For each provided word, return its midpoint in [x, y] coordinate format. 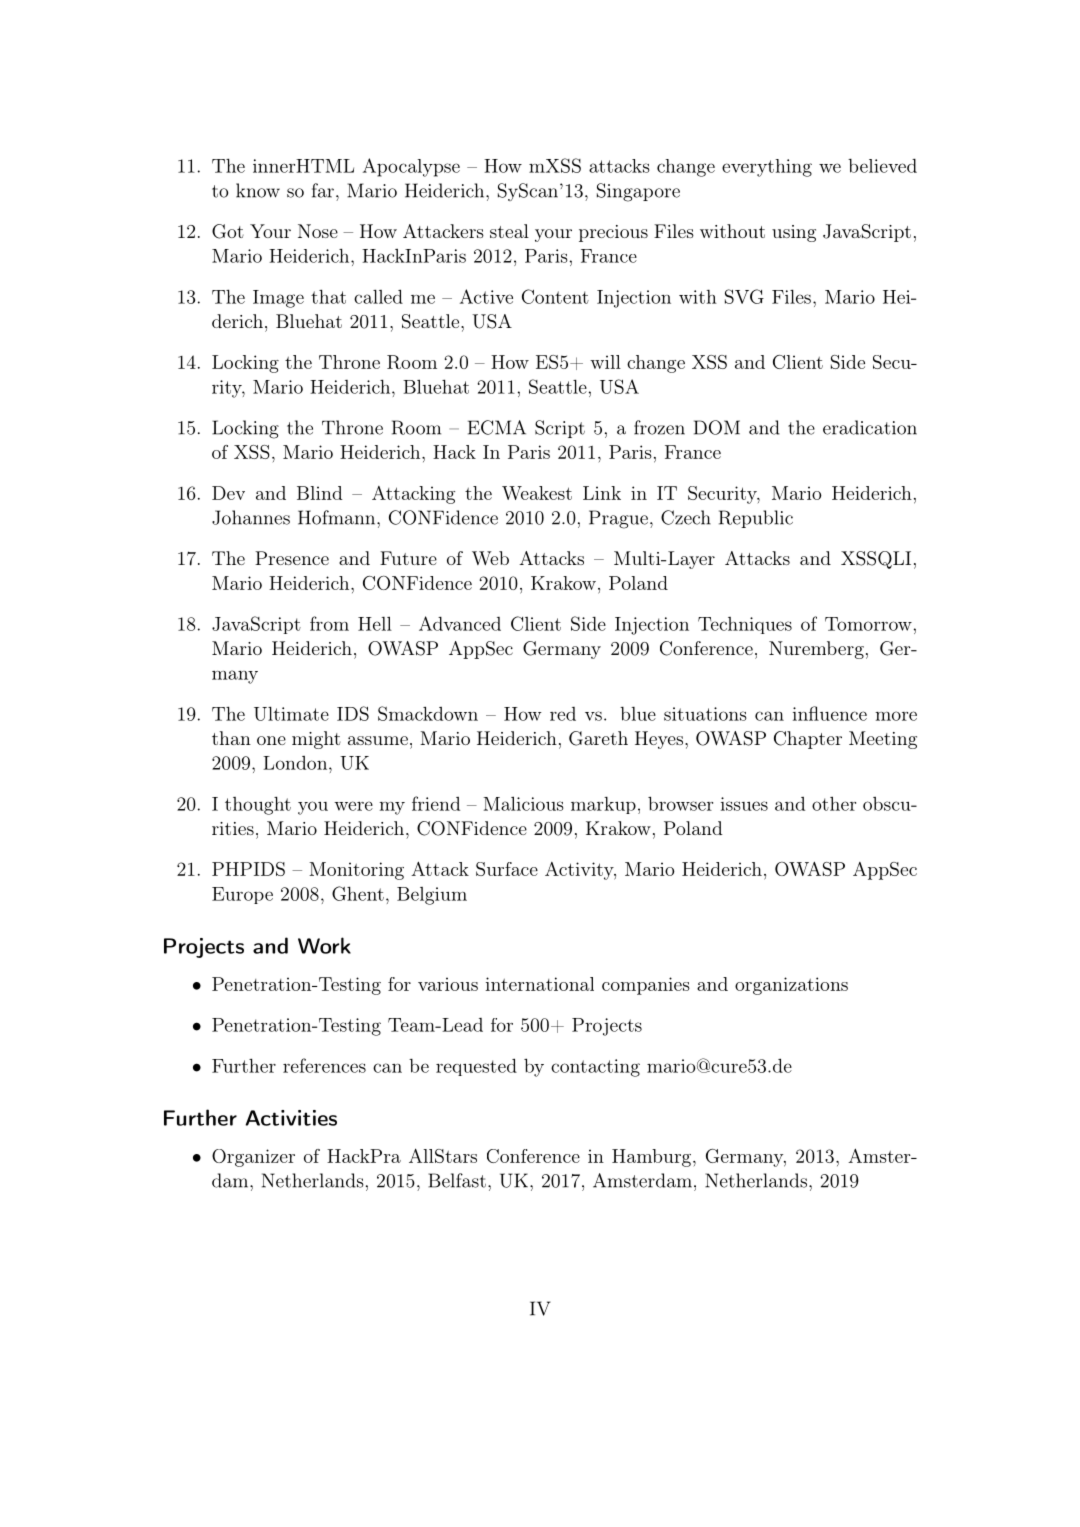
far [323, 190]
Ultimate [291, 714]
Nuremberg [816, 650]
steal [509, 231]
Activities [291, 1118]
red [563, 714]
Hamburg [653, 1158]
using [794, 233]
